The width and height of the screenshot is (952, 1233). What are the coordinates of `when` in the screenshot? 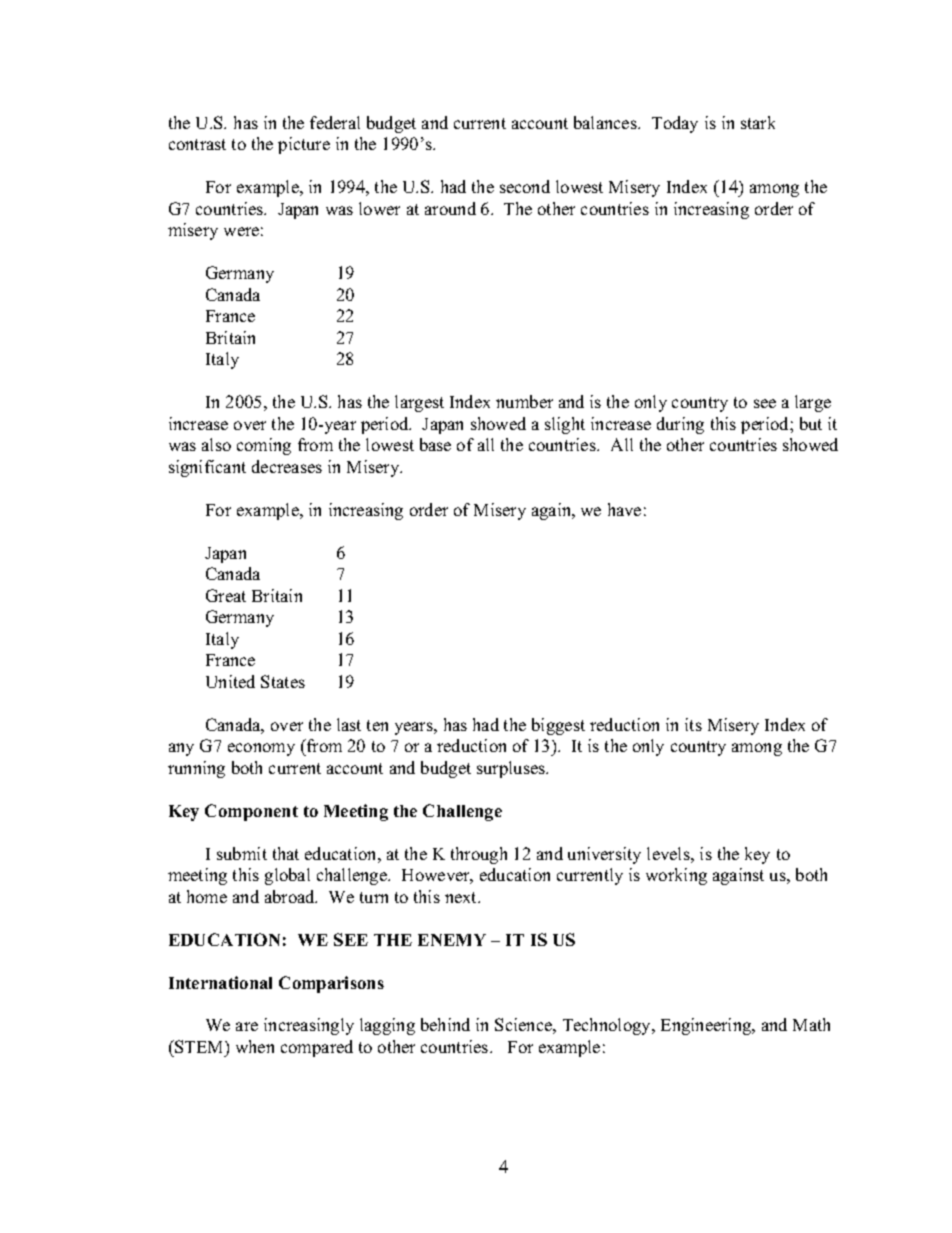 It's located at (255, 1046).
